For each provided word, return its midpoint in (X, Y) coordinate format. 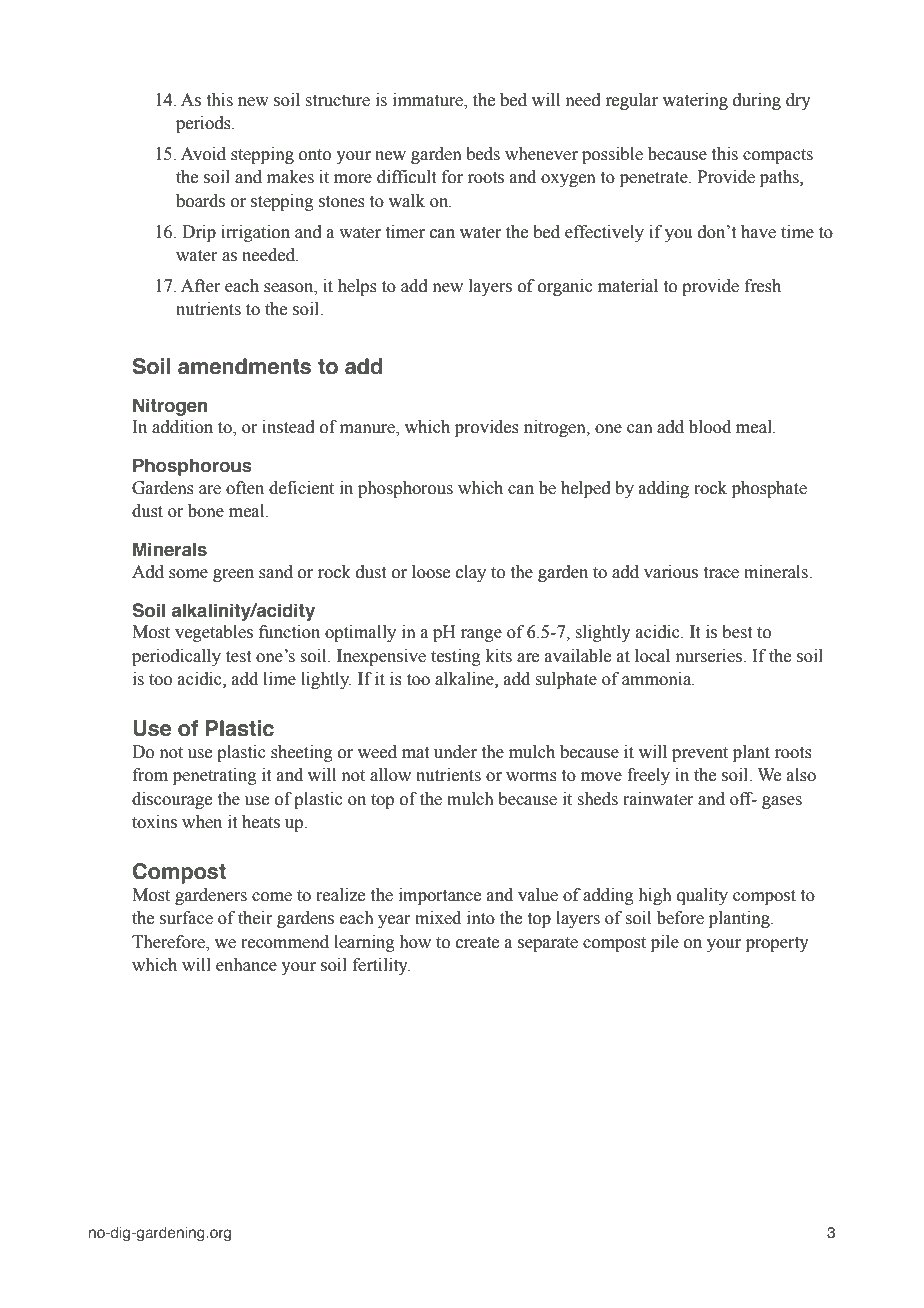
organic (565, 287)
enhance (246, 965)
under (455, 752)
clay (471, 573)
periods (204, 124)
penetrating (215, 776)
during (757, 101)
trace (721, 573)
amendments (244, 366)
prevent (700, 754)
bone (206, 511)
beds (483, 154)
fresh (763, 286)
